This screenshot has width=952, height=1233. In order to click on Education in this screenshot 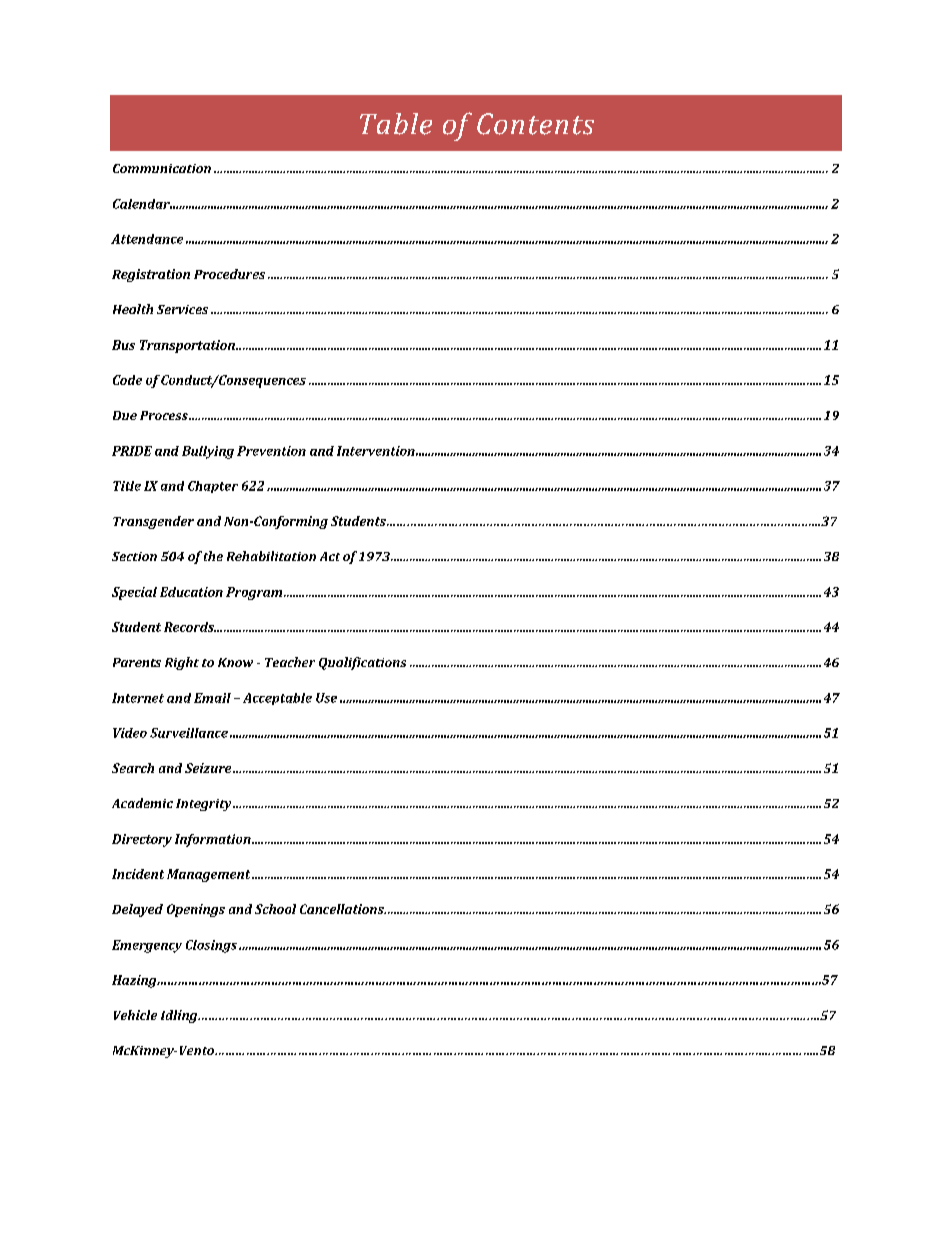, I will do `click(191, 592)`.
